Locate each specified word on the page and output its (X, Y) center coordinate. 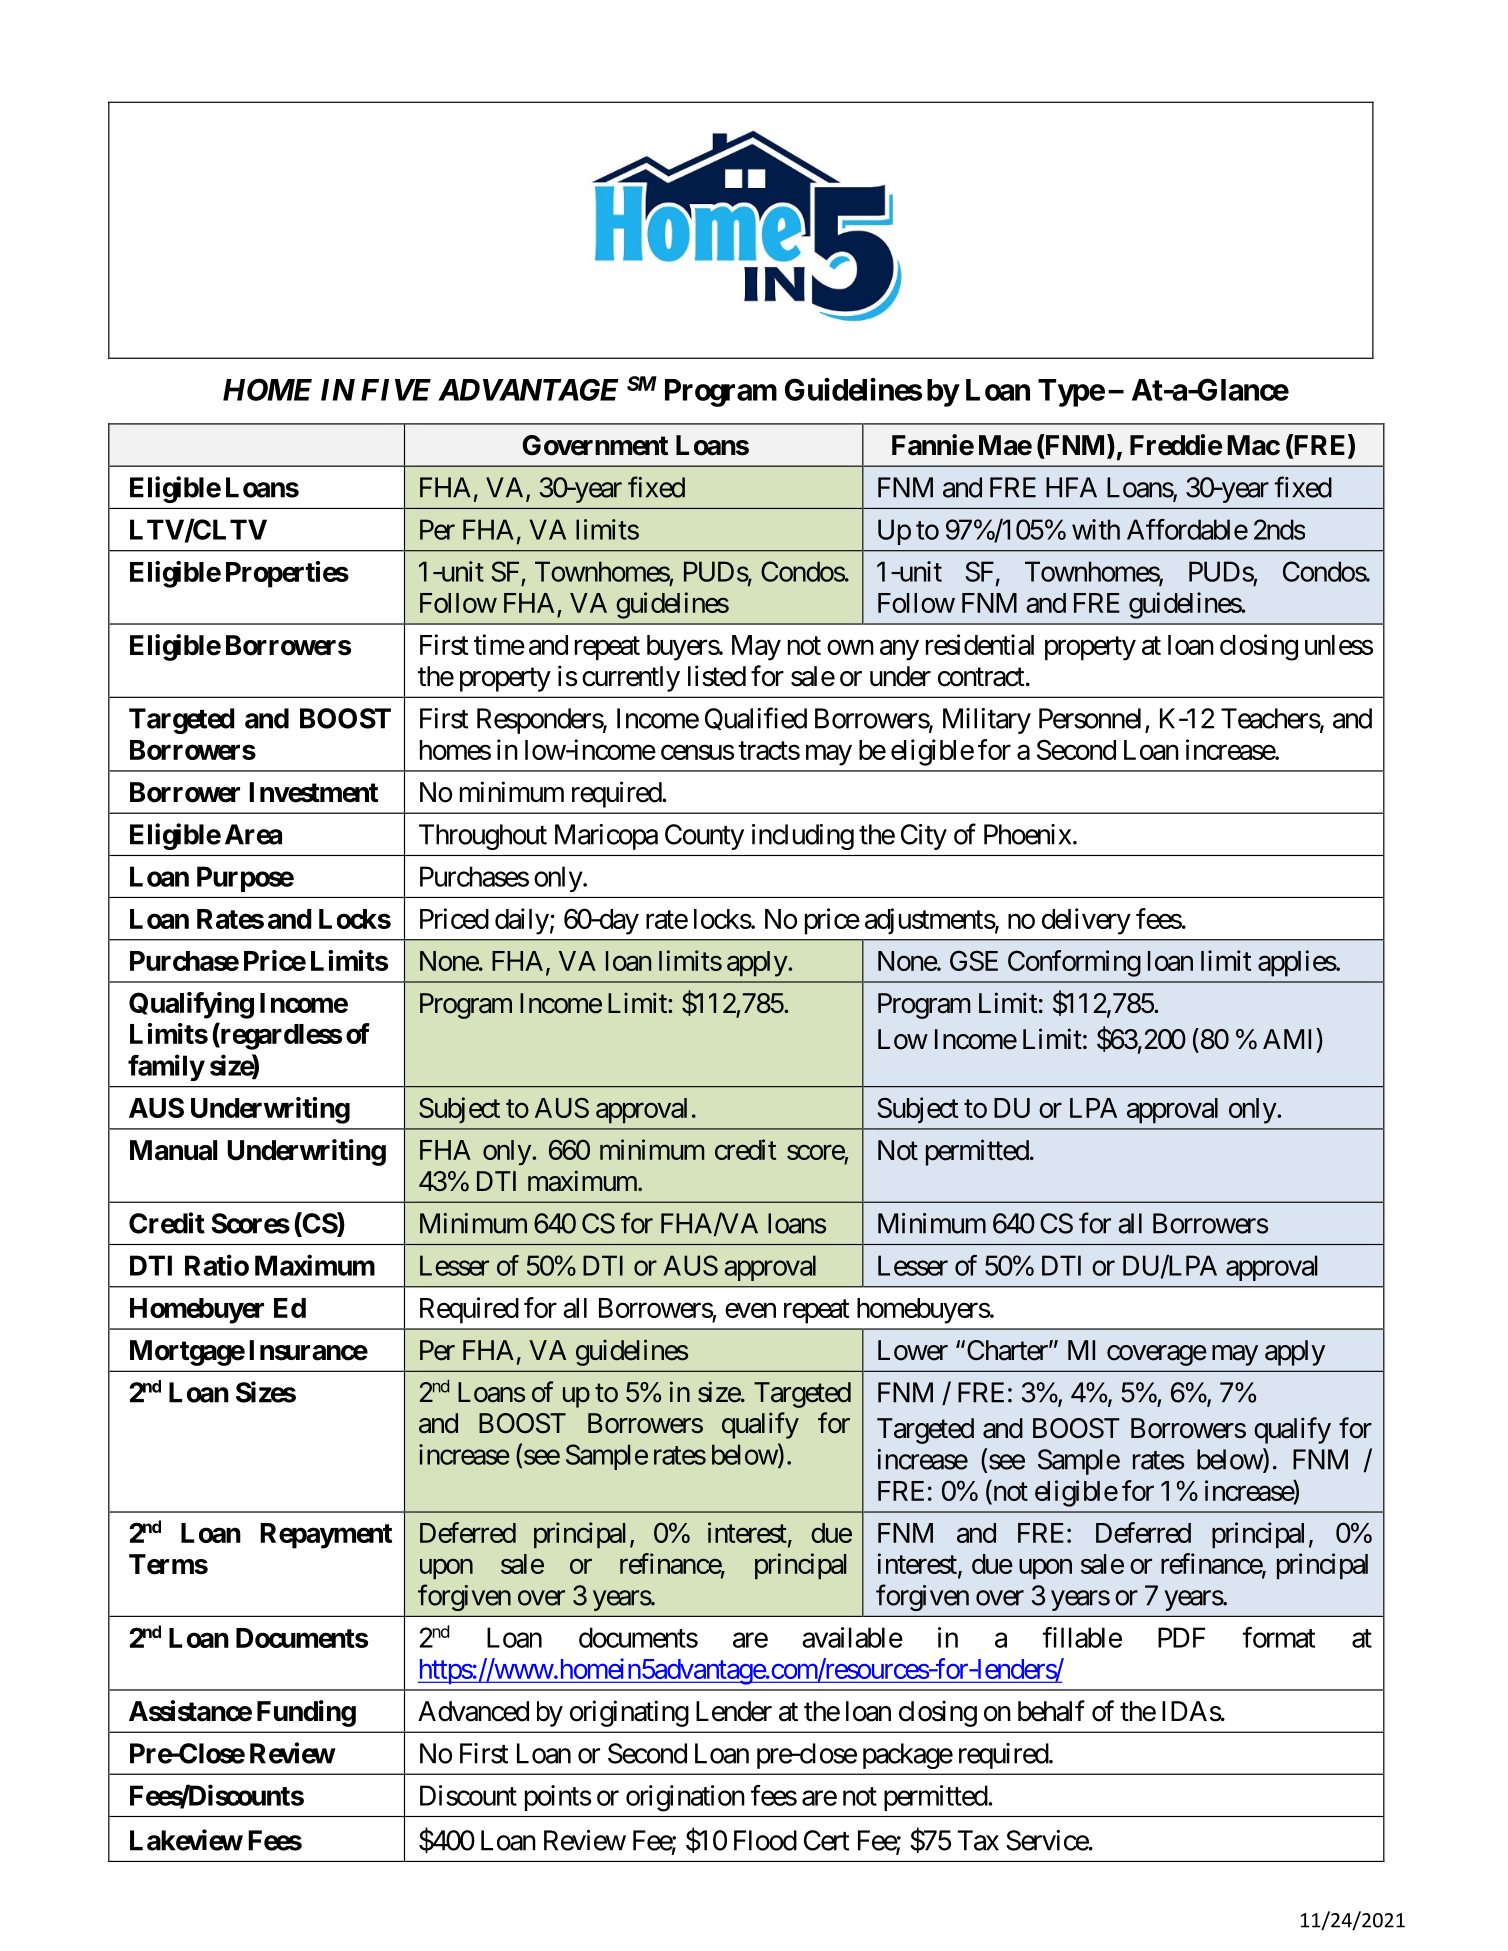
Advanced (473, 1711)
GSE (974, 960)
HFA (1071, 487)
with (1096, 529)
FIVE (396, 390)
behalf (1051, 1711)
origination (685, 1798)
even (750, 1310)
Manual (173, 1150)
